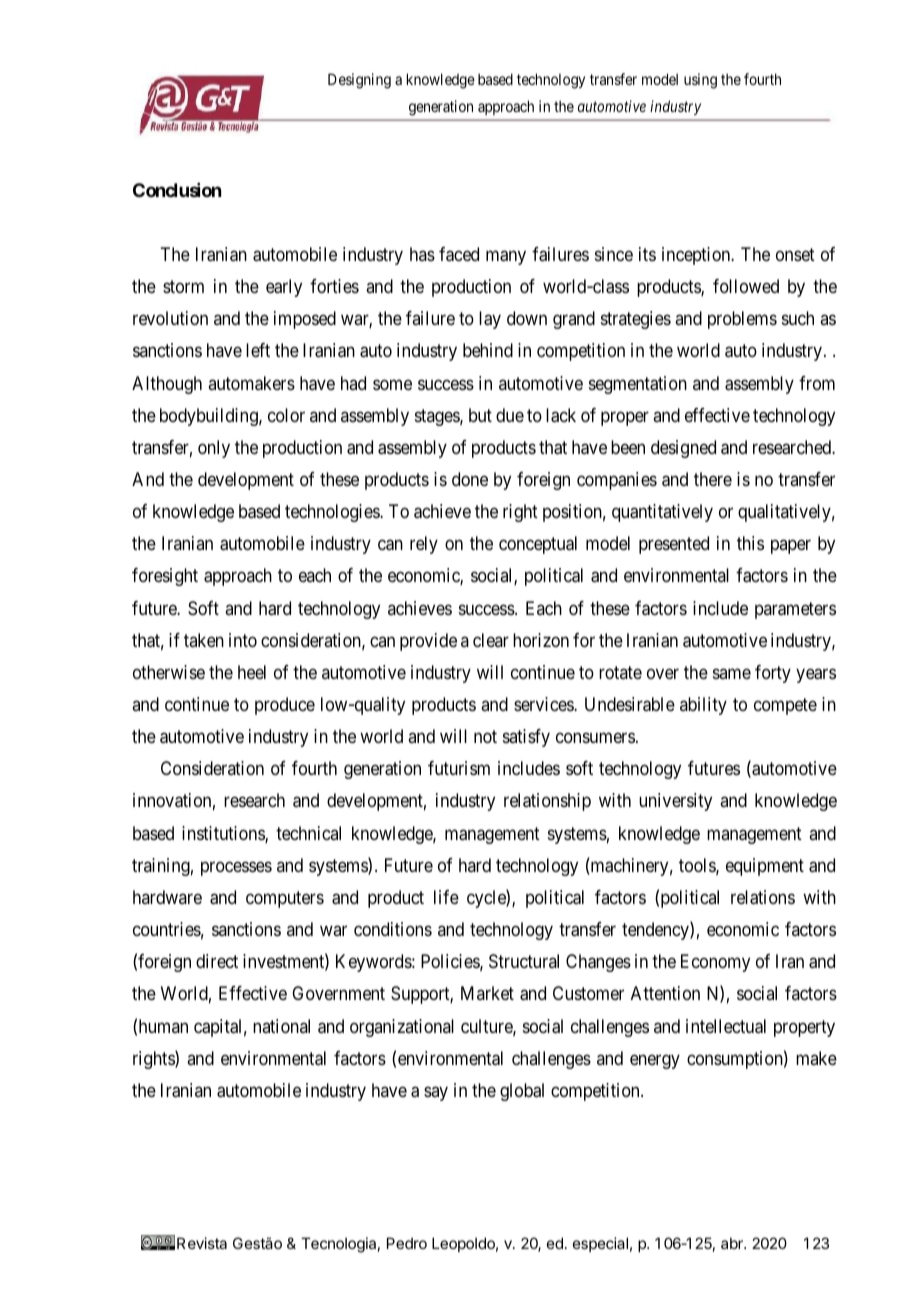 The width and height of the screenshot is (924, 1308). I want to click on Structural, so click(524, 961).
